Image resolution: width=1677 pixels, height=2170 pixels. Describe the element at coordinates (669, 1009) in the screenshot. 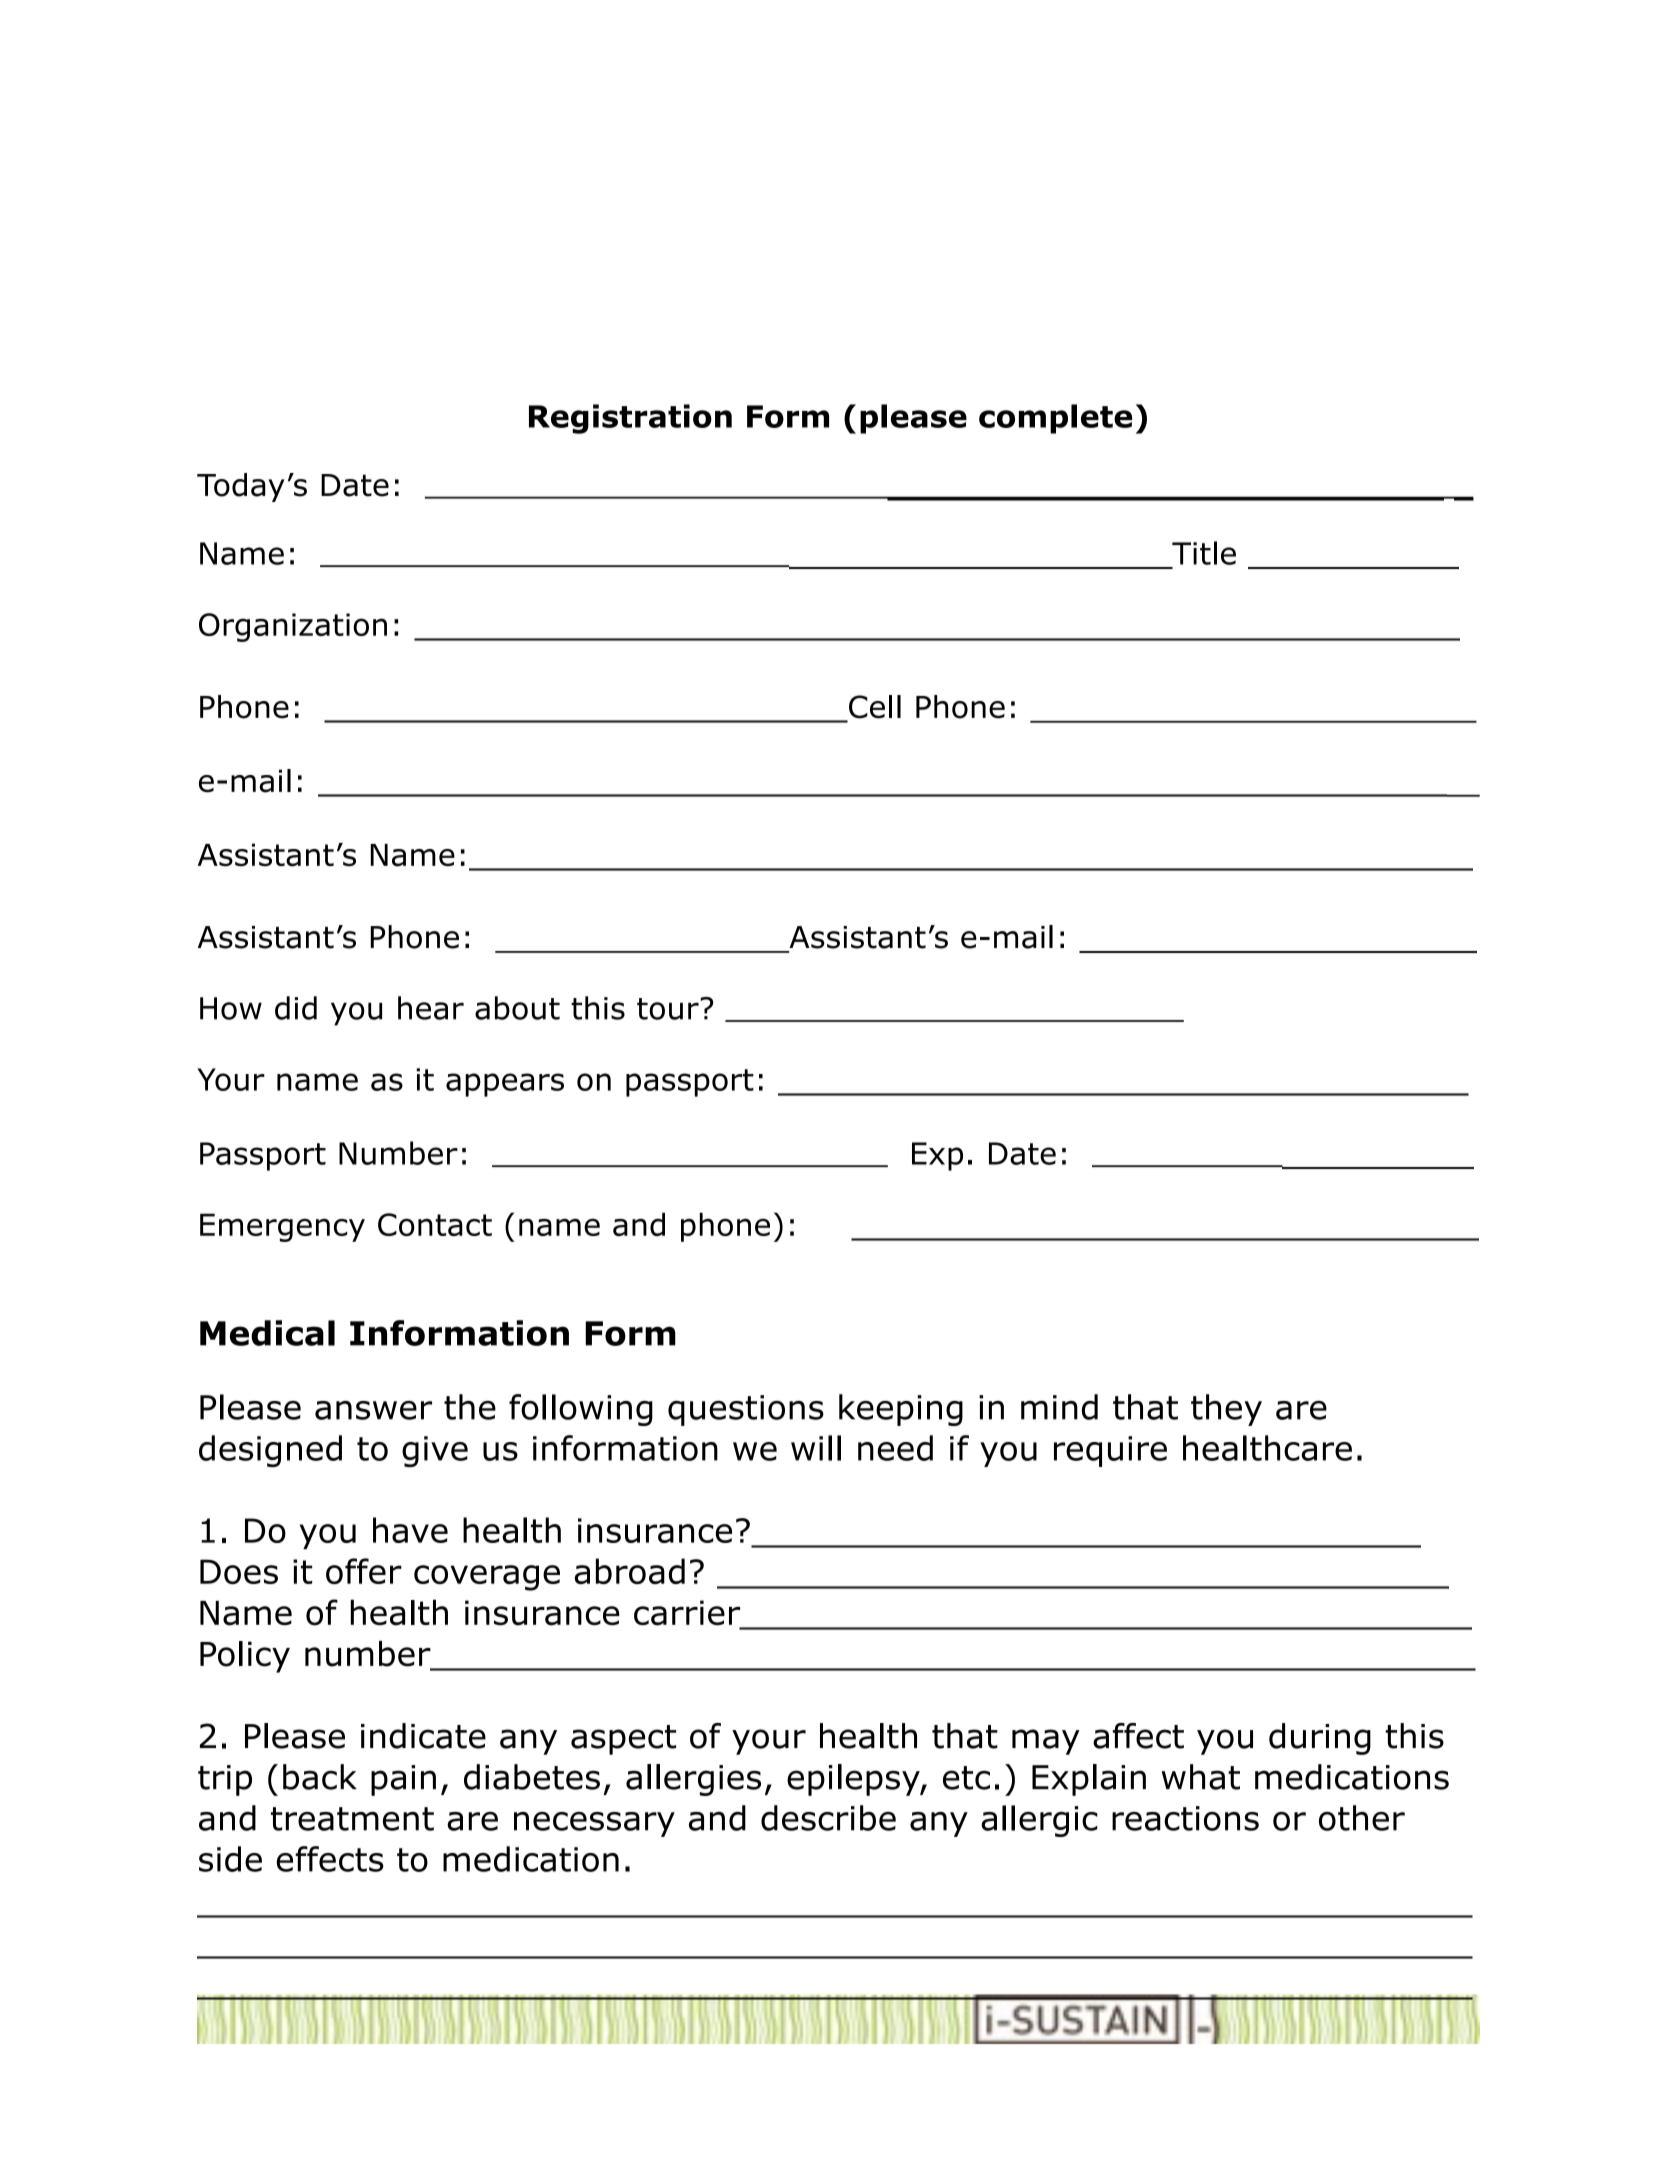

I see `tour` at that location.
